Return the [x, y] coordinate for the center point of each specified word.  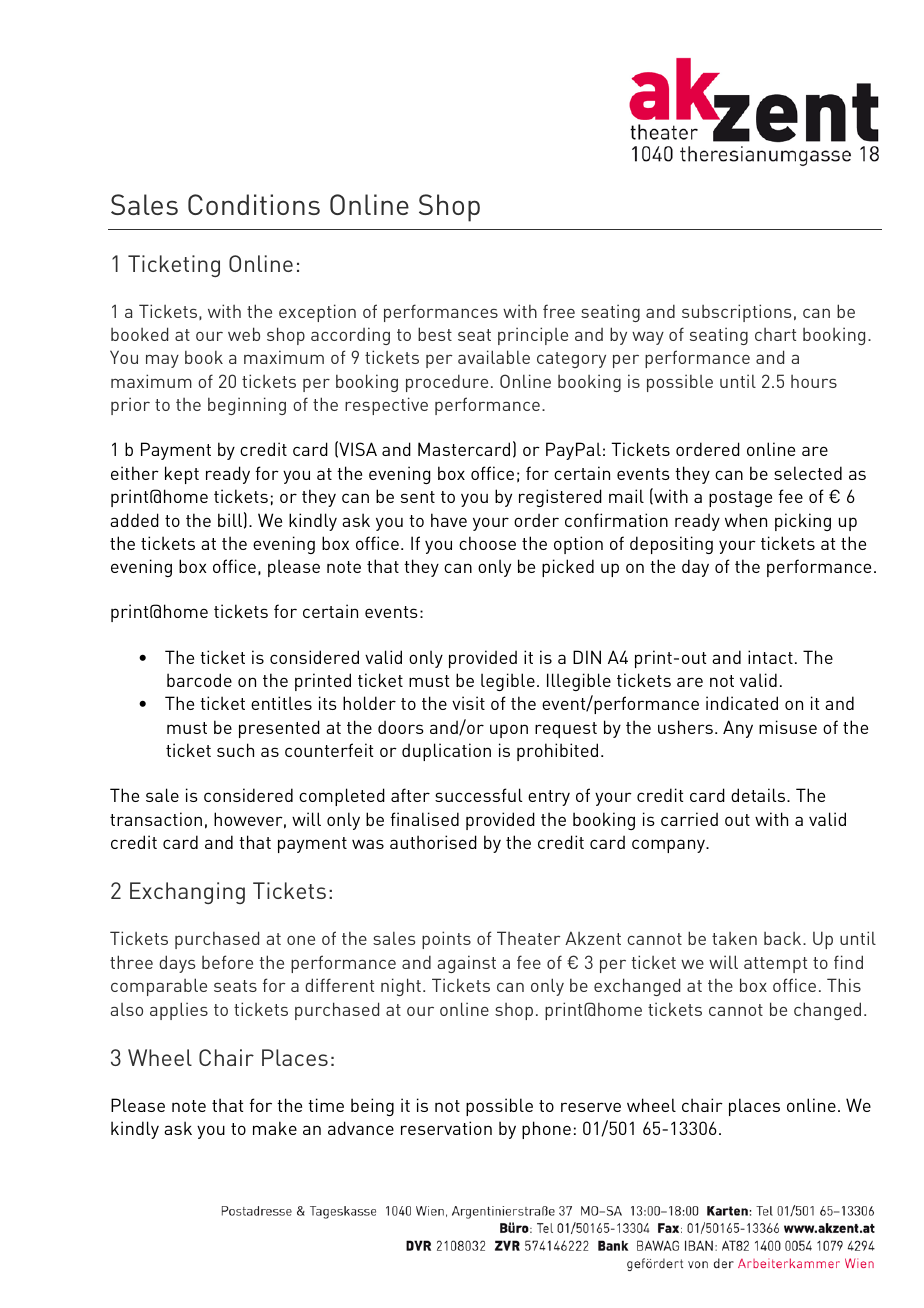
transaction [156, 819]
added [134, 520]
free [559, 311]
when [746, 520]
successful [478, 795]
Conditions [254, 204]
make [275, 1128]
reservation [446, 1128]
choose [487, 543]
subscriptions [736, 313]
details [759, 795]
